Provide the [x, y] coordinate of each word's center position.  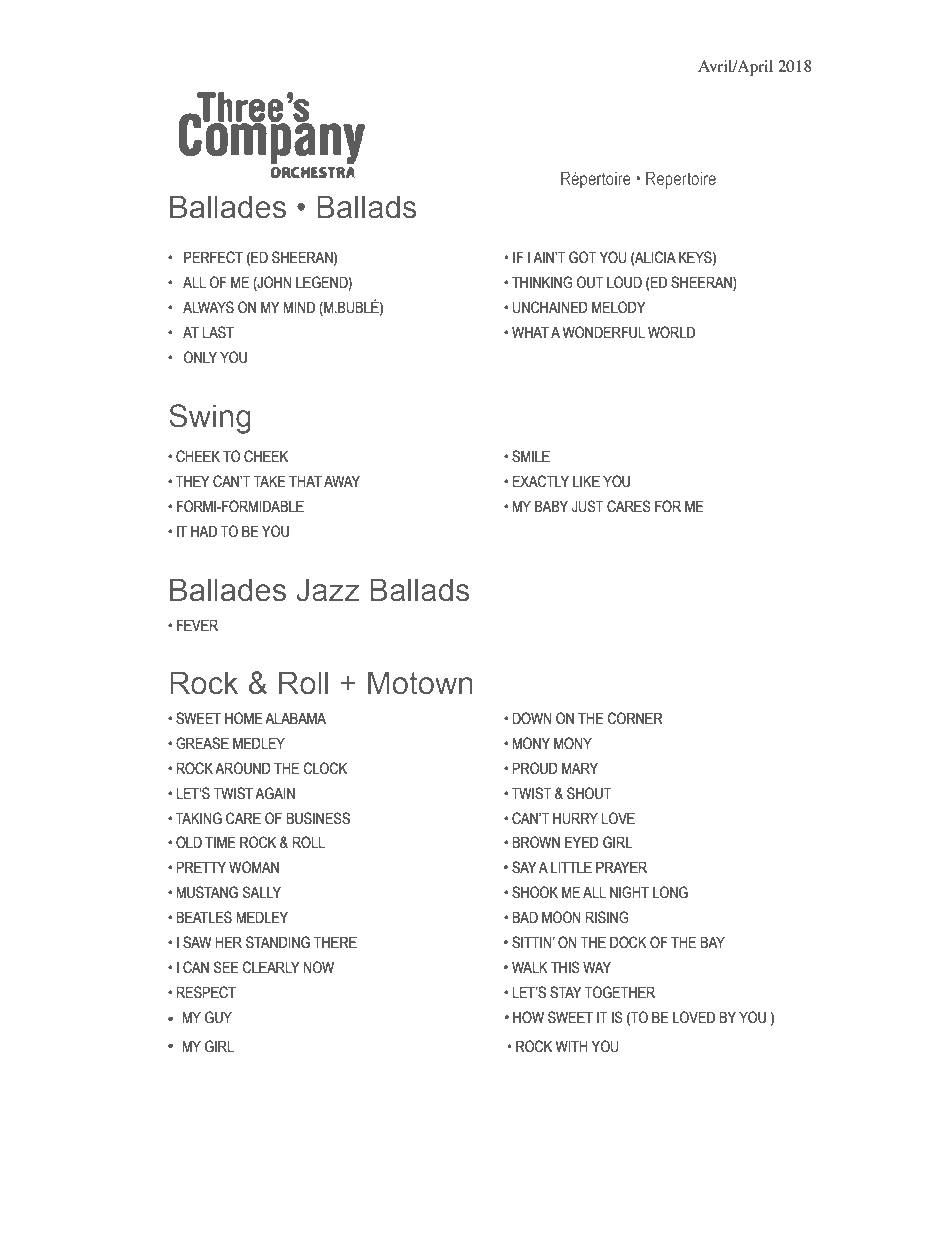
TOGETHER [620, 992]
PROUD [535, 768]
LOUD [624, 282]
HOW [528, 1017]
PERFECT [213, 257]
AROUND [243, 768]
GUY [218, 1017]
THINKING [542, 282]
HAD [204, 531]
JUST [588, 506]
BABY [551, 506]
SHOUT [589, 793]
